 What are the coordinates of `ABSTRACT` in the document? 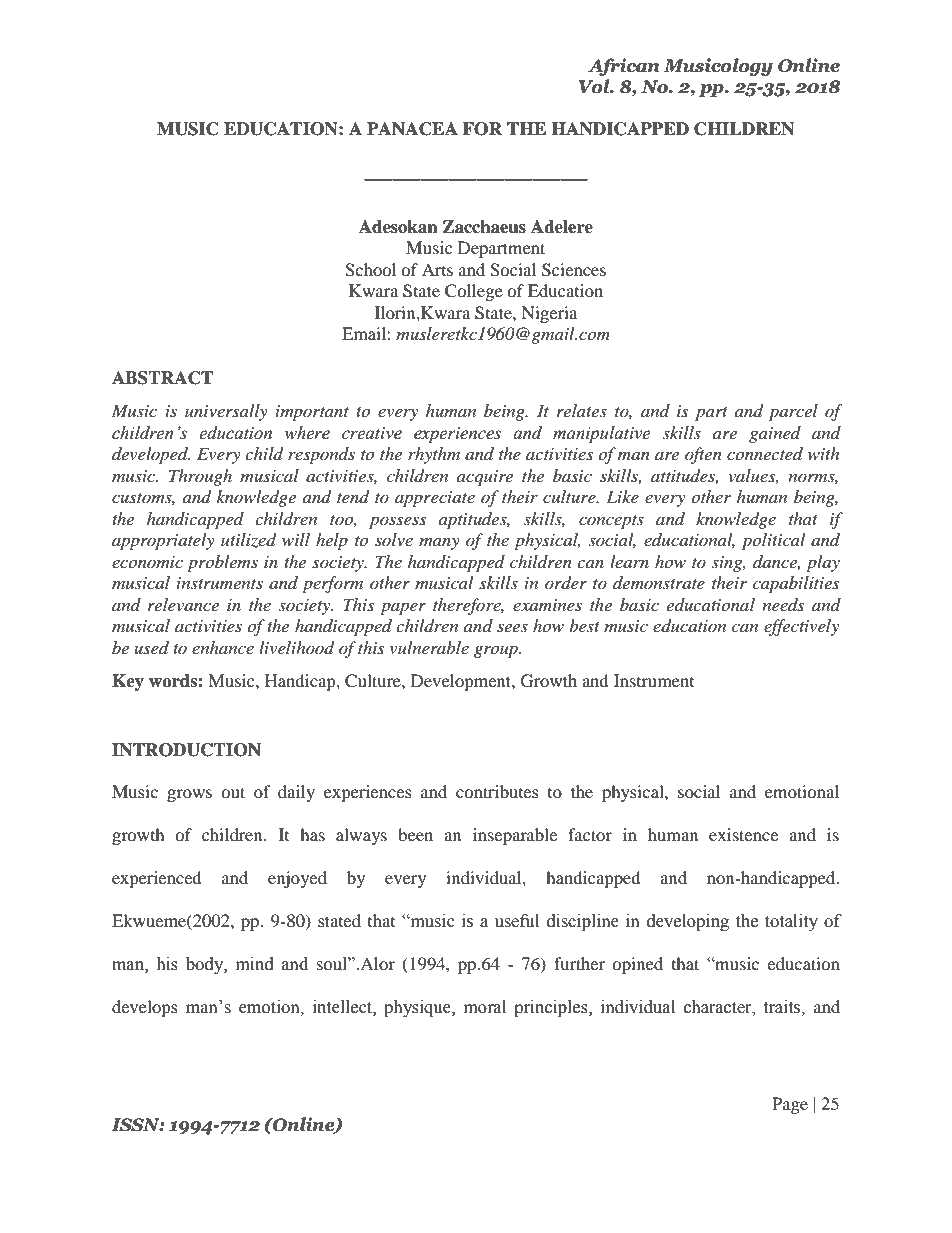 It's located at (162, 378).
